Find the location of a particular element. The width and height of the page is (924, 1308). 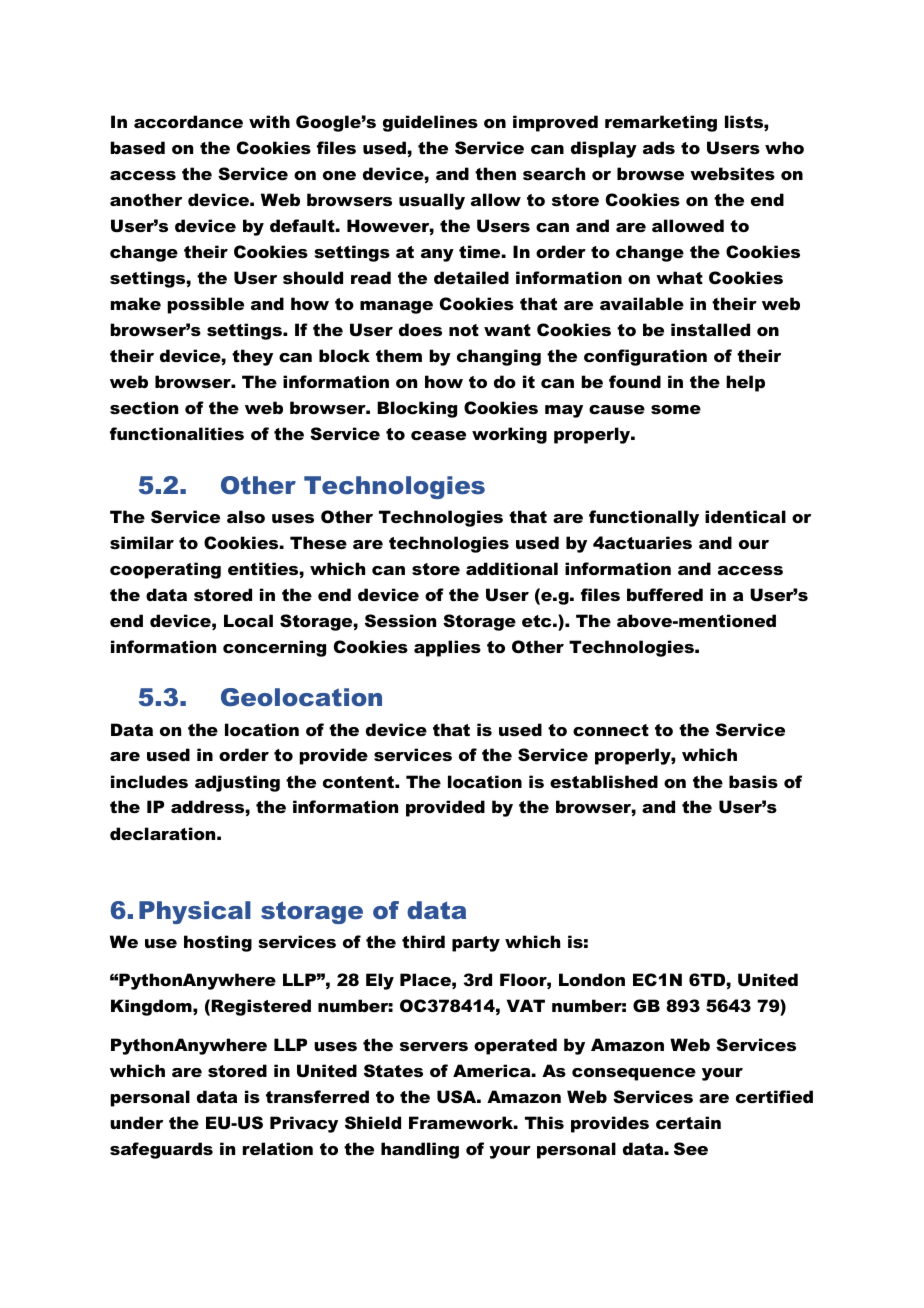

cease is located at coordinates (438, 435).
